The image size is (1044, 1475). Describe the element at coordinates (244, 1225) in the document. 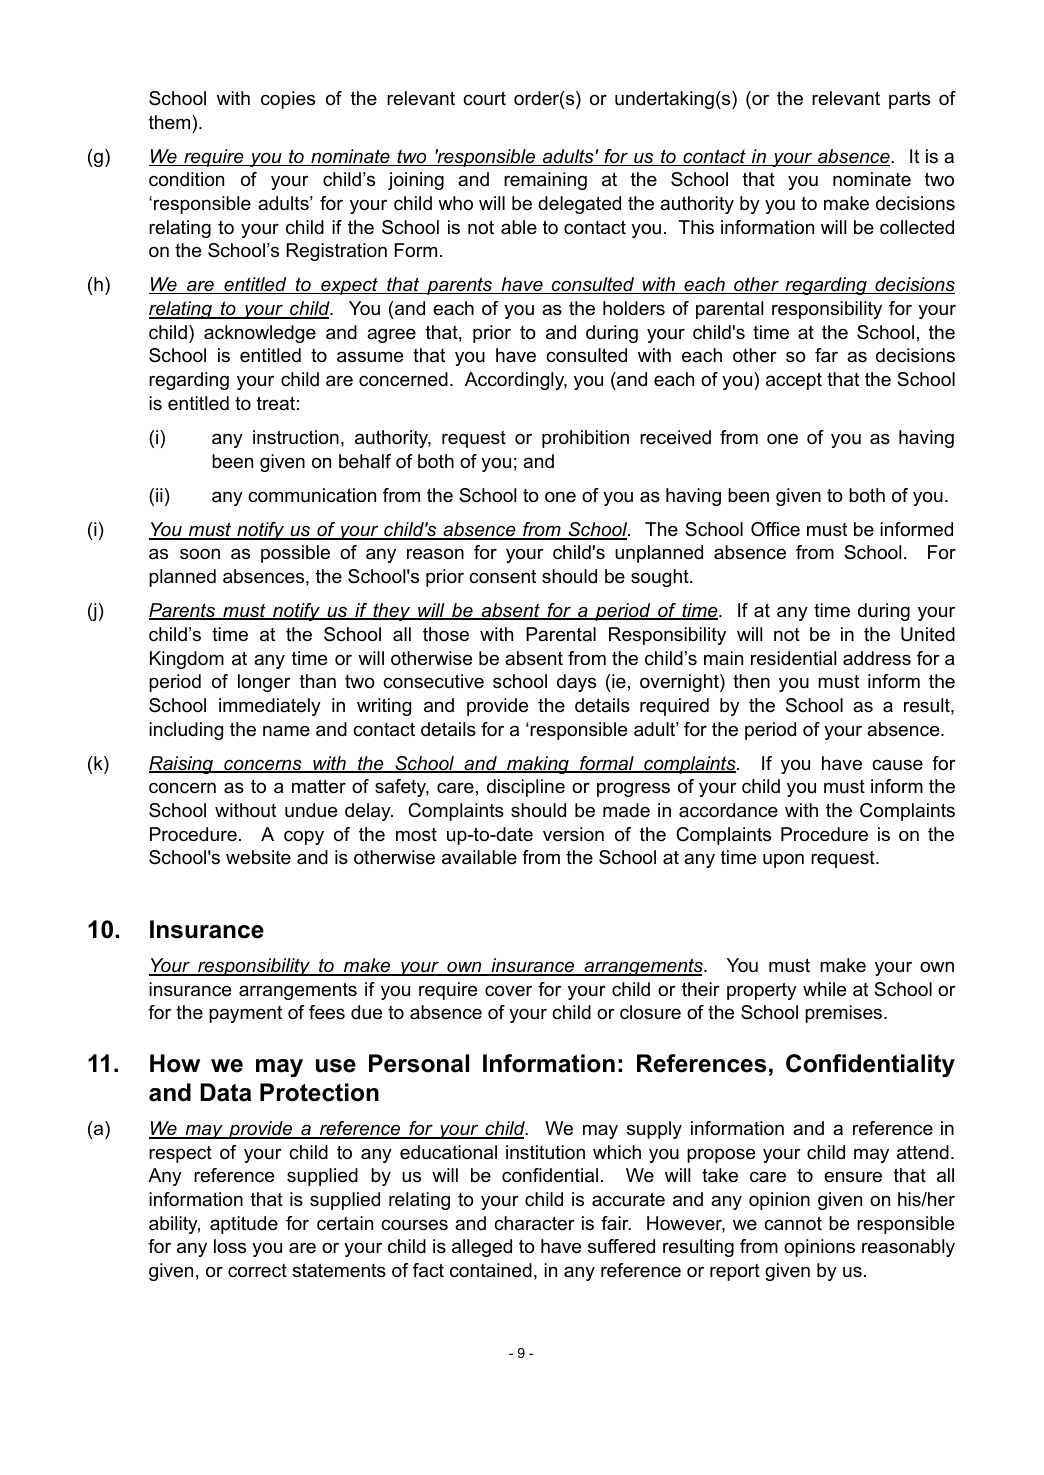

I see `aptitude` at that location.
